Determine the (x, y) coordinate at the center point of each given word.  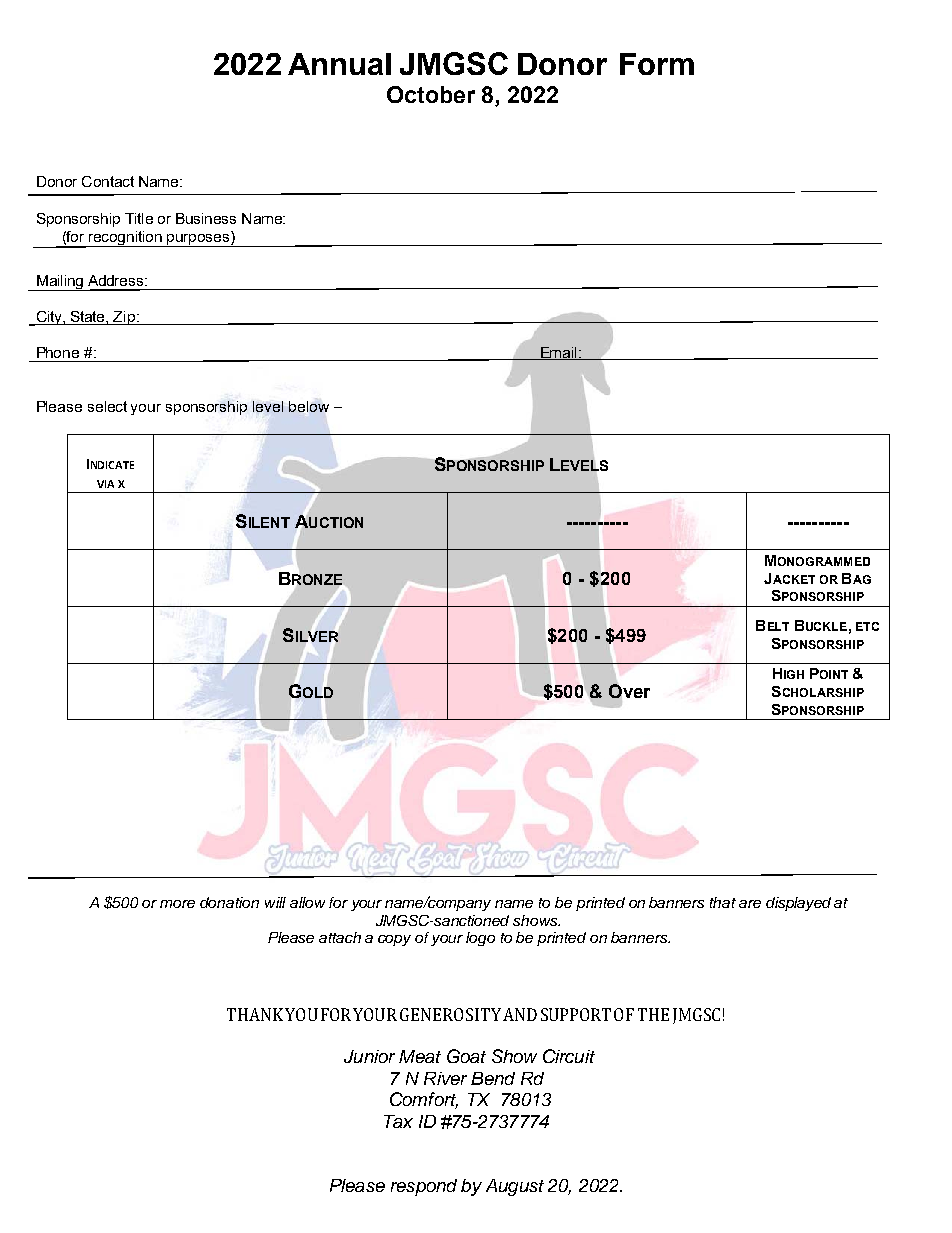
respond (424, 1187)
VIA (105, 484)
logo (480, 939)
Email (558, 353)
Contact (108, 181)
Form (657, 64)
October (431, 94)
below (309, 406)
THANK (255, 1014)
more (177, 904)
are (750, 904)
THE (653, 1014)
